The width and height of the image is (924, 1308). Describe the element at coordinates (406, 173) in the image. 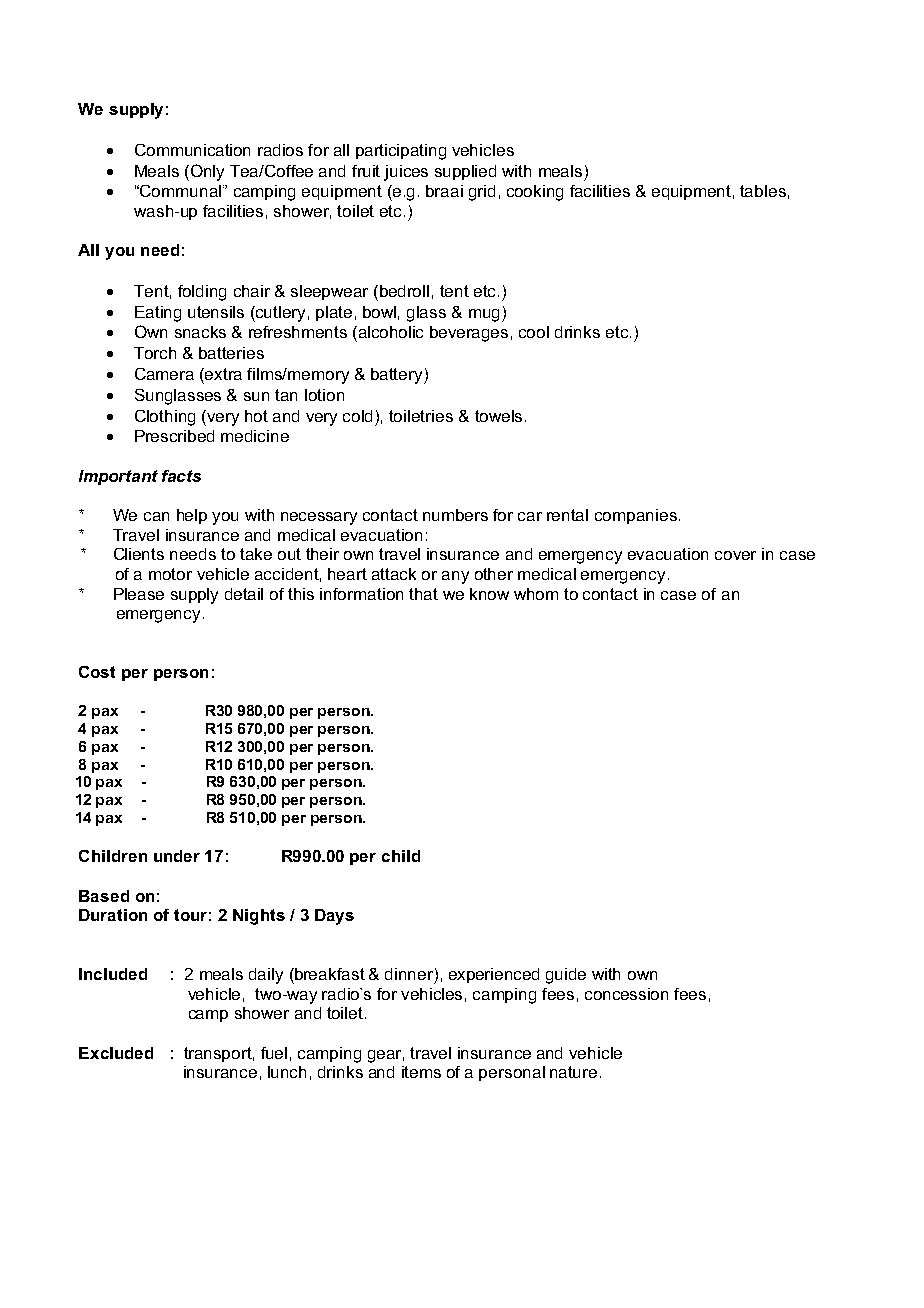

I see `juices` at that location.
